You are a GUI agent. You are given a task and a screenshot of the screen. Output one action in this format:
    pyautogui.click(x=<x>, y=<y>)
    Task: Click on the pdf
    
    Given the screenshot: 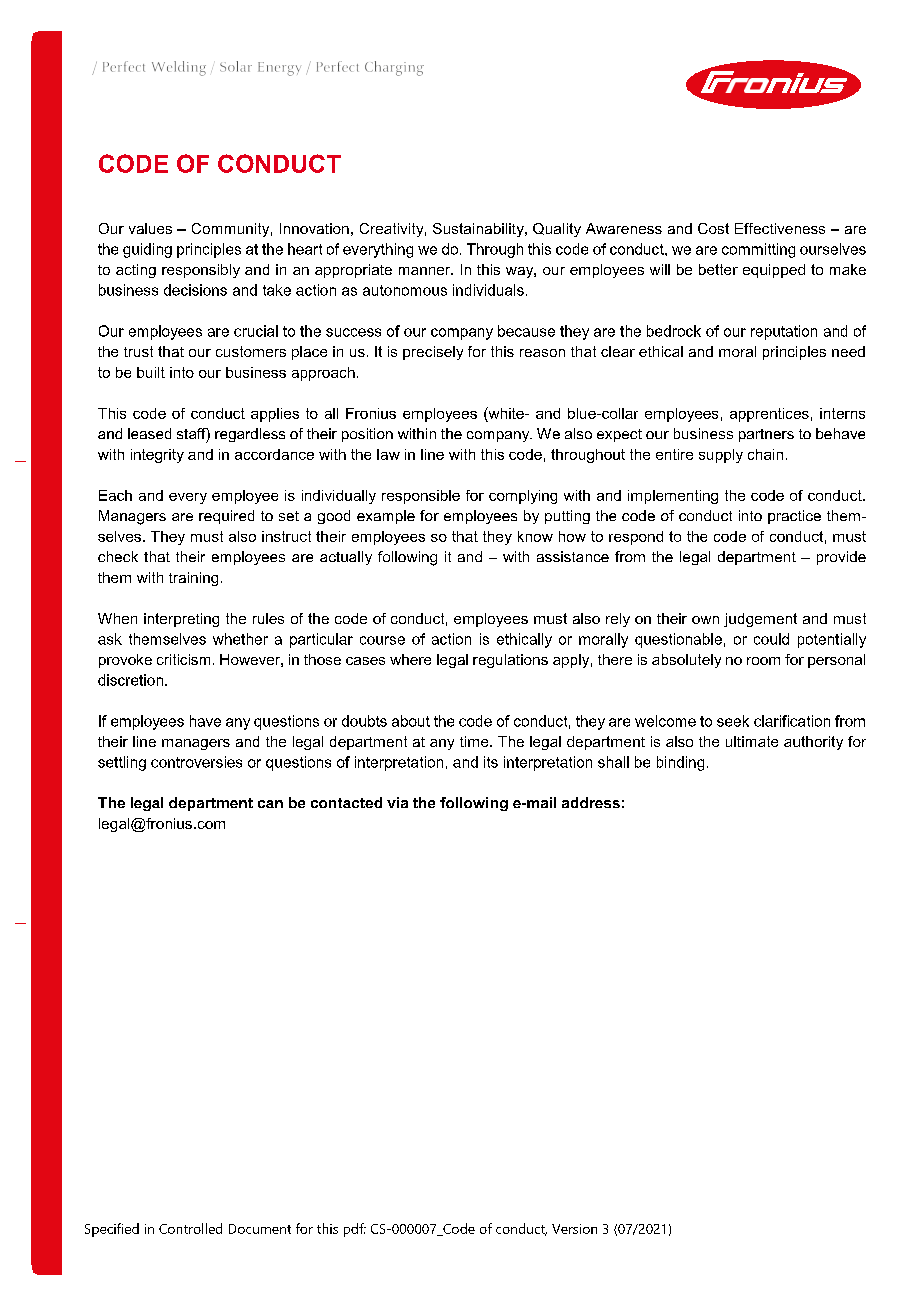 What is the action you would take?
    pyautogui.click(x=355, y=1230)
